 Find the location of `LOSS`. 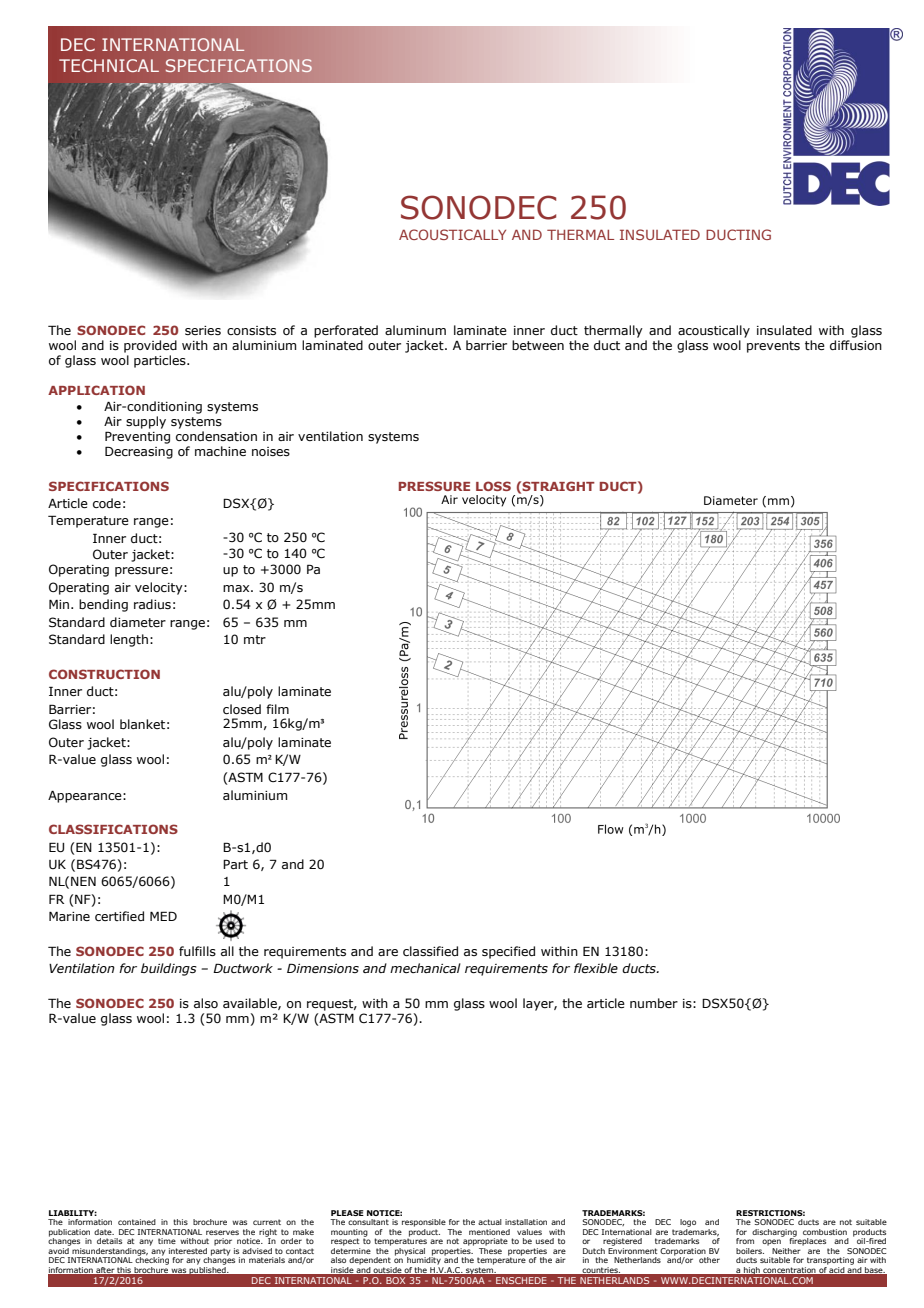

LOSS is located at coordinates (493, 486).
